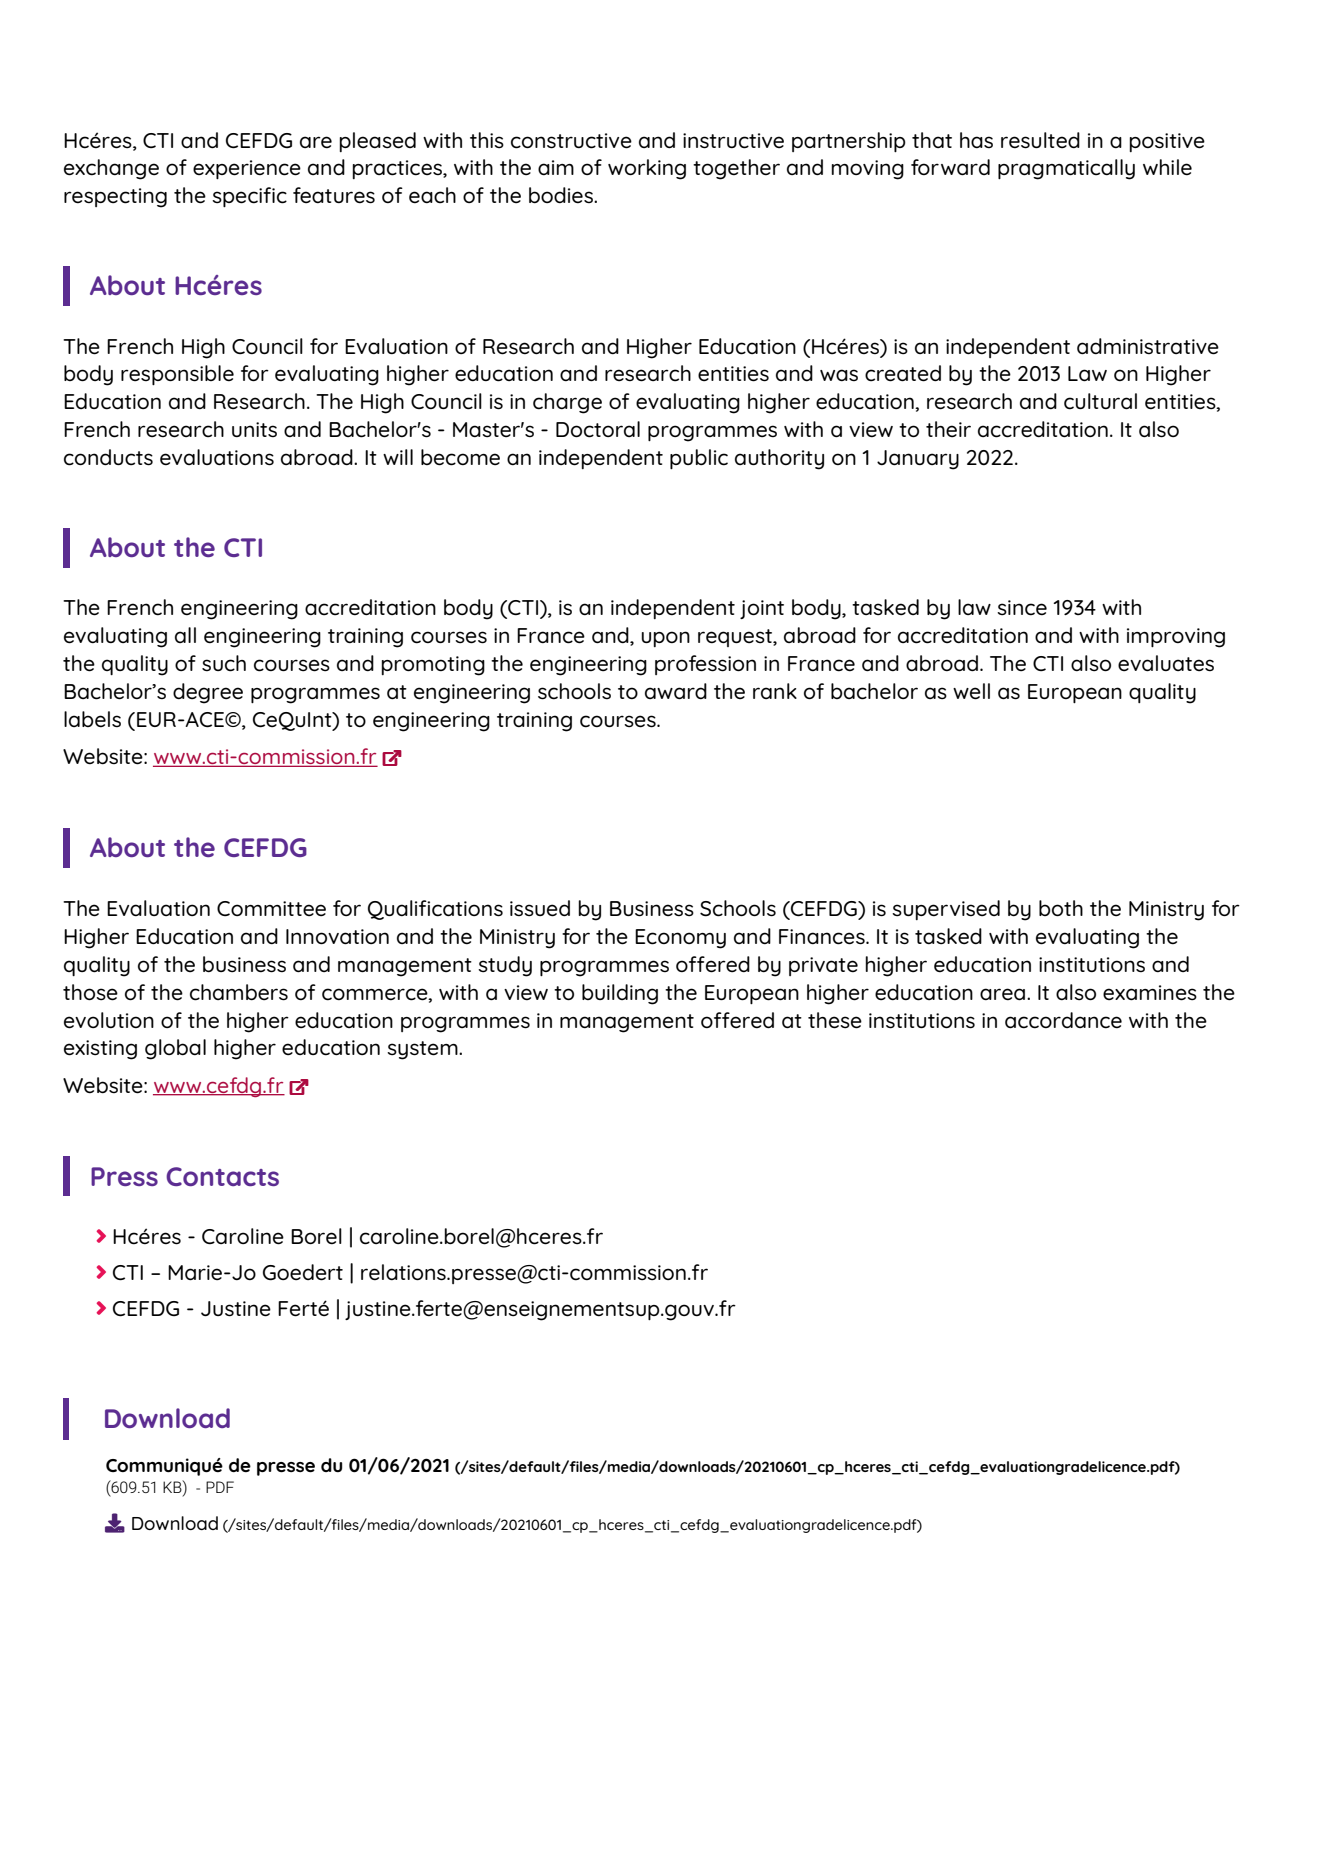 This screenshot has width=1318, height=1865. Describe the element at coordinates (224, 663) in the screenshot. I see `such` at that location.
